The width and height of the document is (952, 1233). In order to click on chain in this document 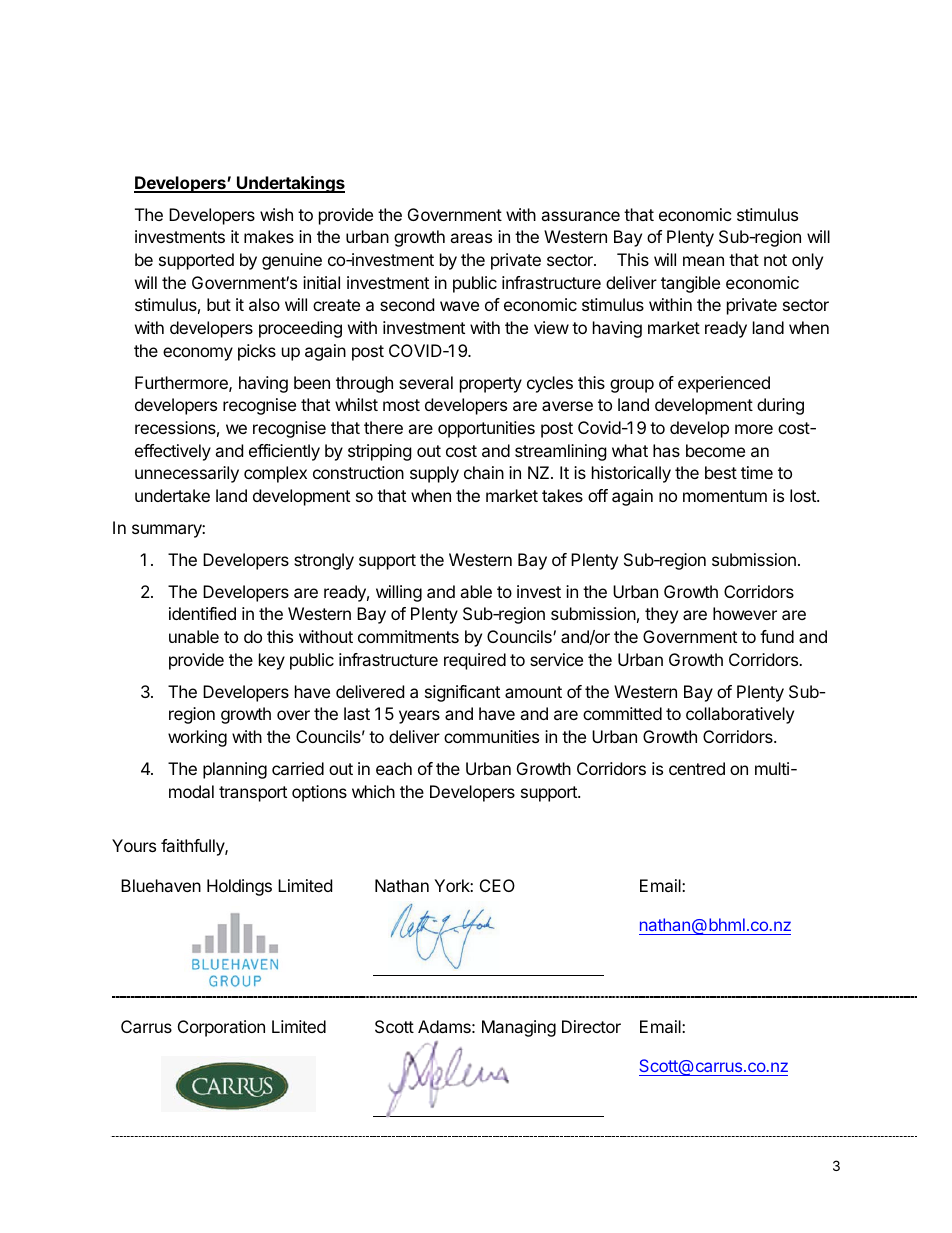, I will do `click(484, 472)`.
